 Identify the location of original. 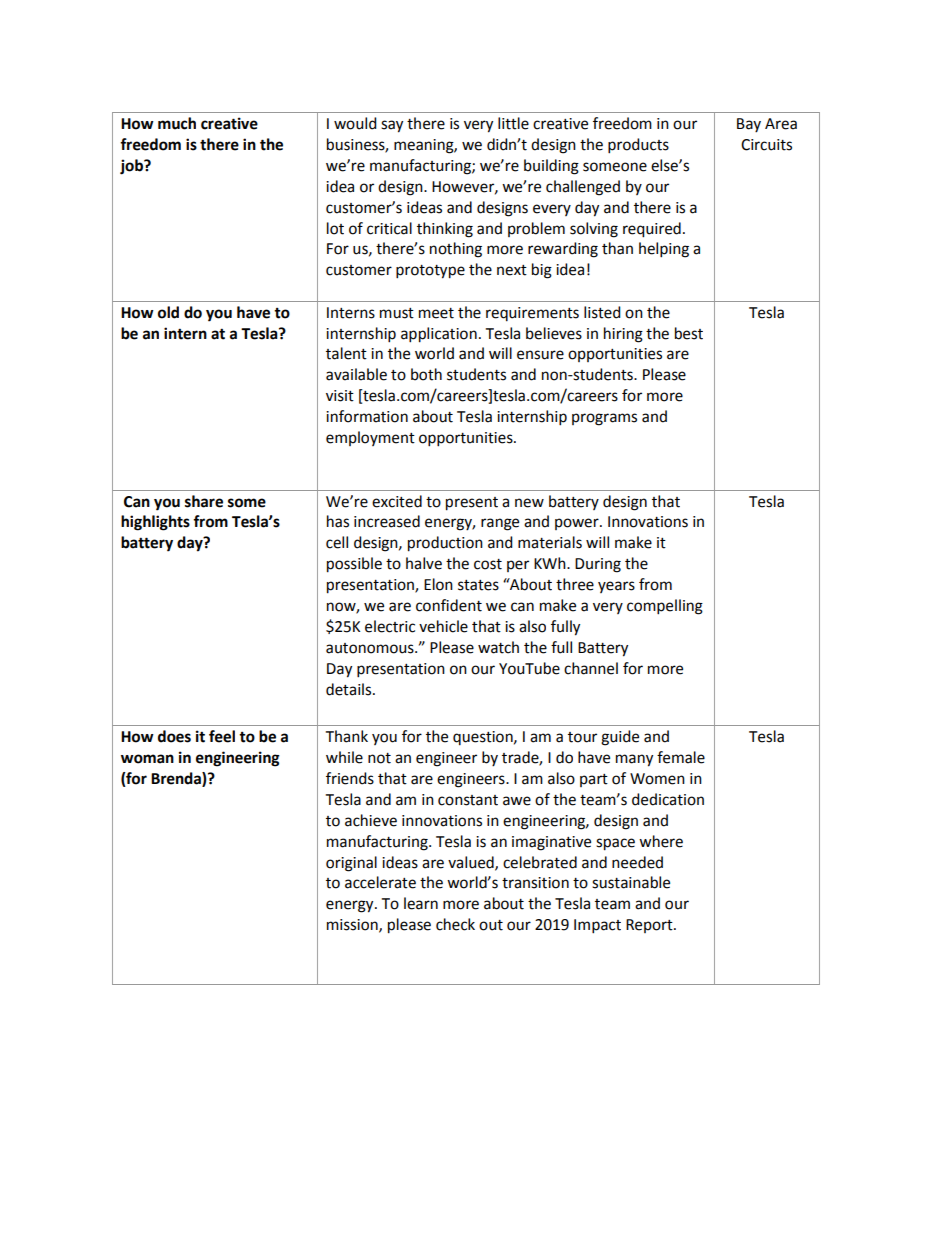
(351, 864).
